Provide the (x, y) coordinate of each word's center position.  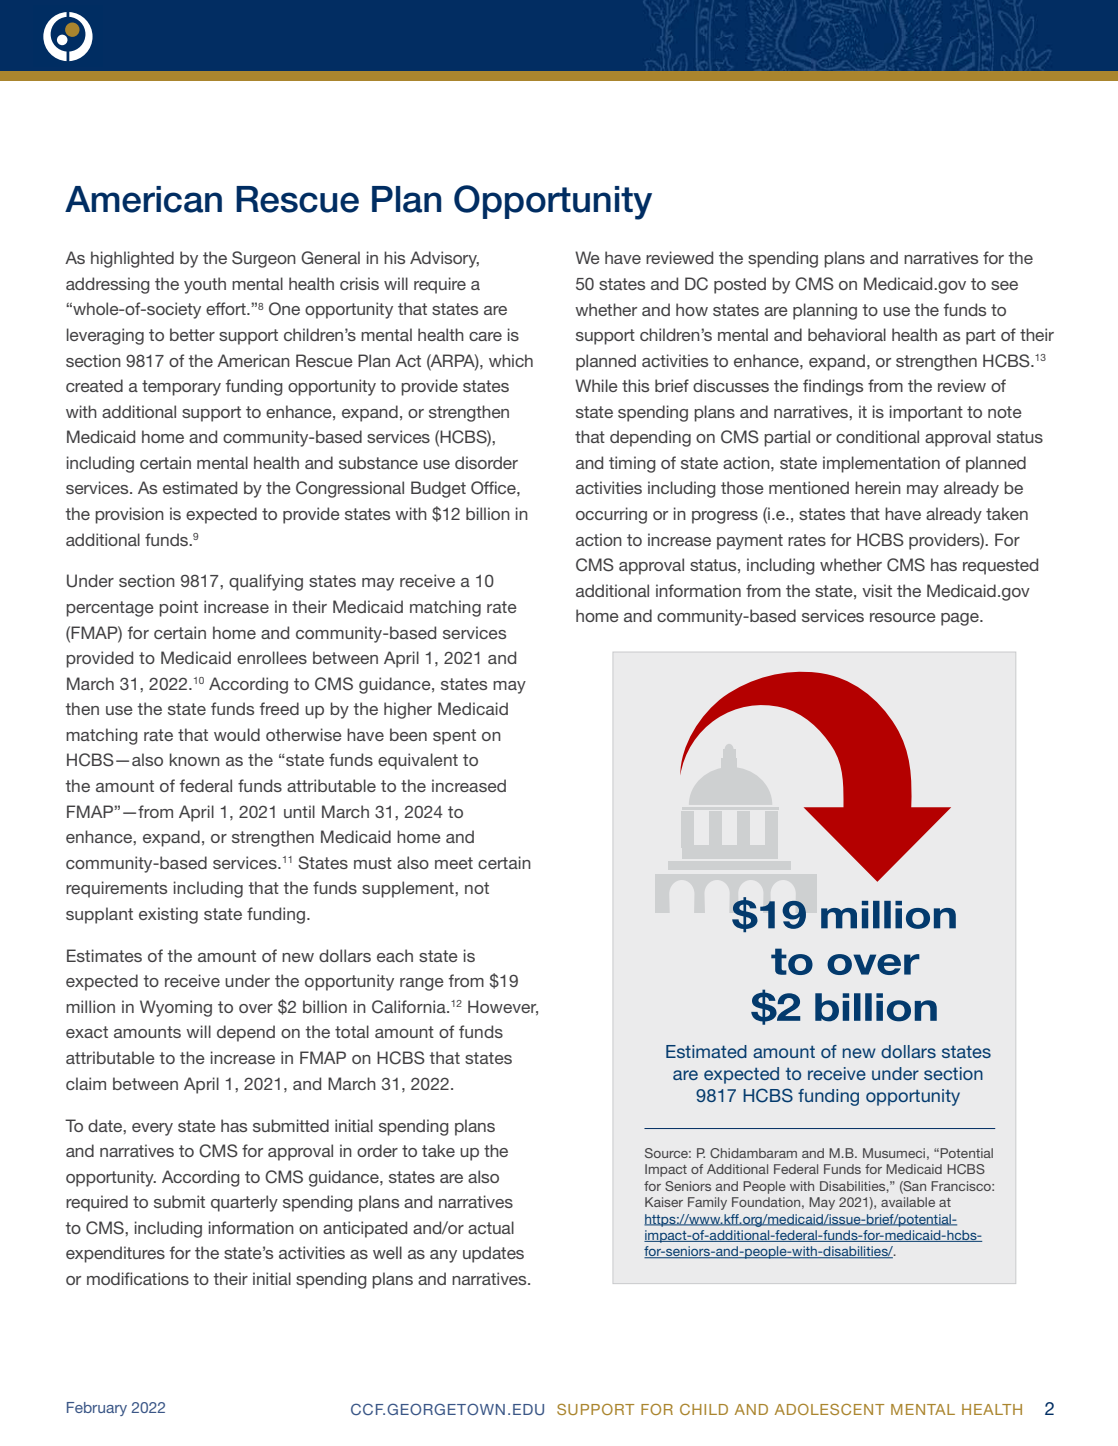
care (485, 336)
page (961, 619)
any (443, 1256)
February (97, 1409)
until (299, 811)
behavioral (847, 334)
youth (205, 285)
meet (454, 863)
